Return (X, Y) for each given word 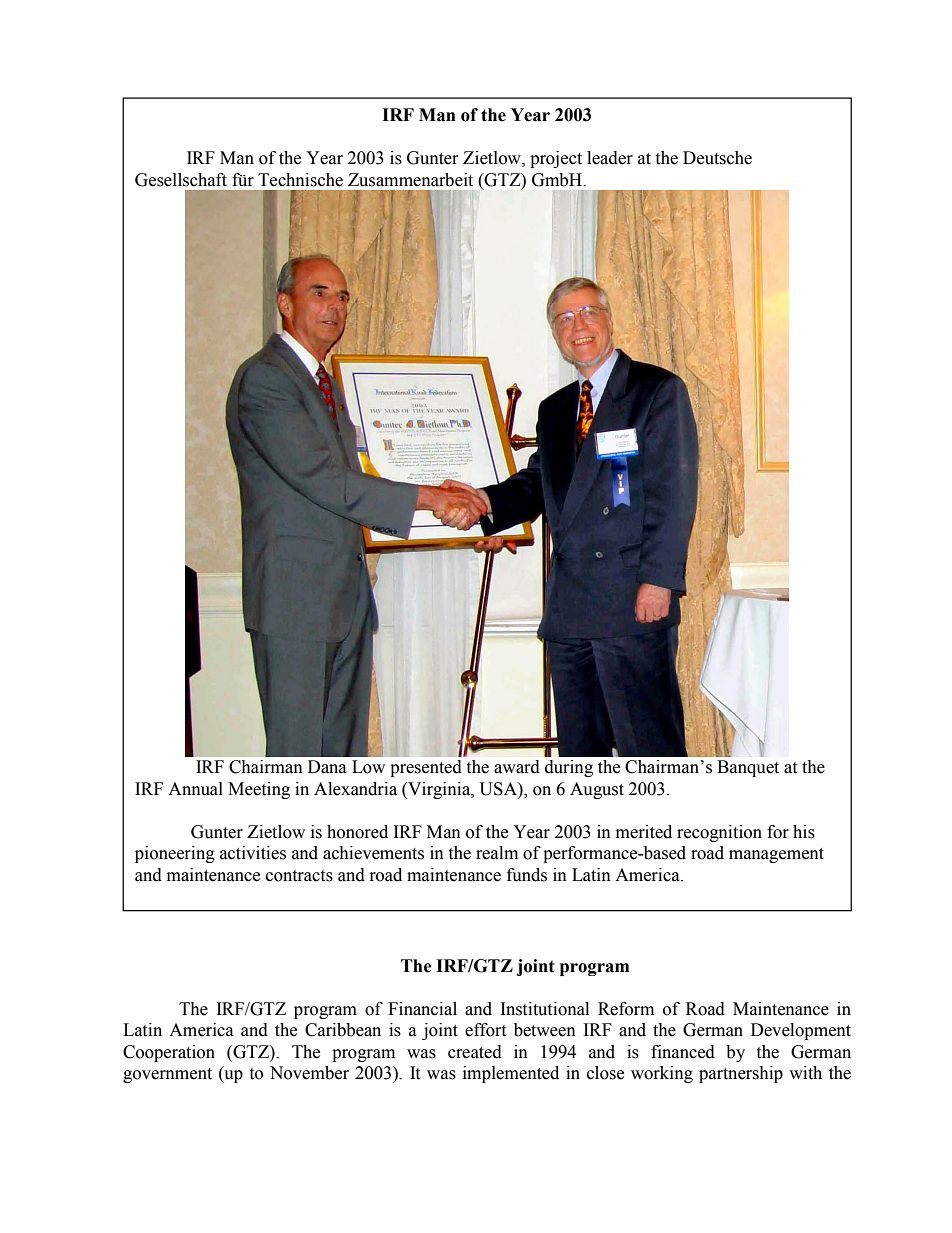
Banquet (748, 768)
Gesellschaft (181, 180)
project (556, 159)
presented (426, 768)
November (309, 1073)
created (475, 1052)
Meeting (259, 790)
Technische (300, 180)
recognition (719, 833)
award (517, 767)
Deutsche (717, 158)
